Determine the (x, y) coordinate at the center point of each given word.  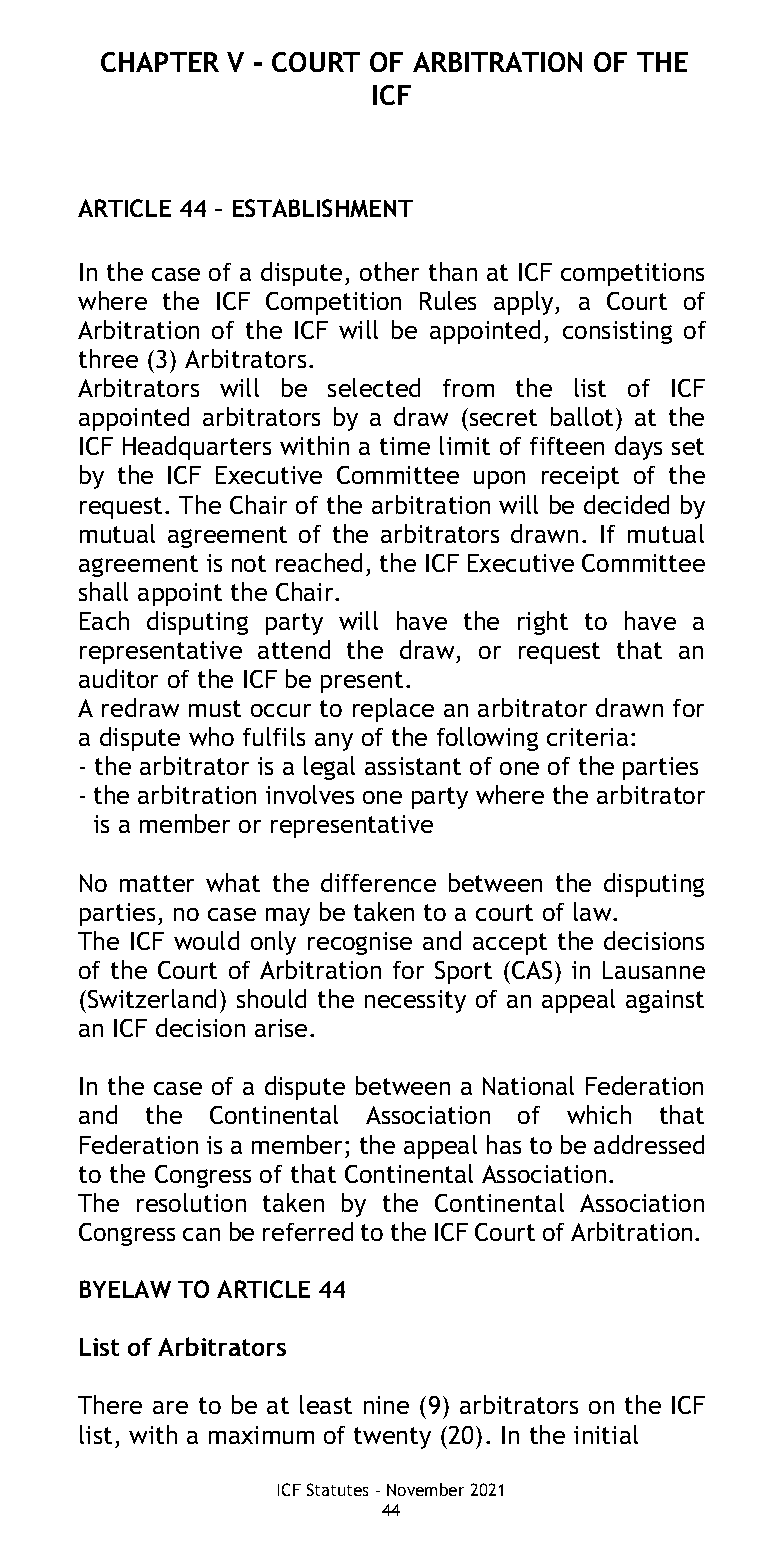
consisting (617, 332)
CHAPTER (160, 62)
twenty (392, 1438)
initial (606, 1434)
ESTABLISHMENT (323, 208)
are (170, 1407)
